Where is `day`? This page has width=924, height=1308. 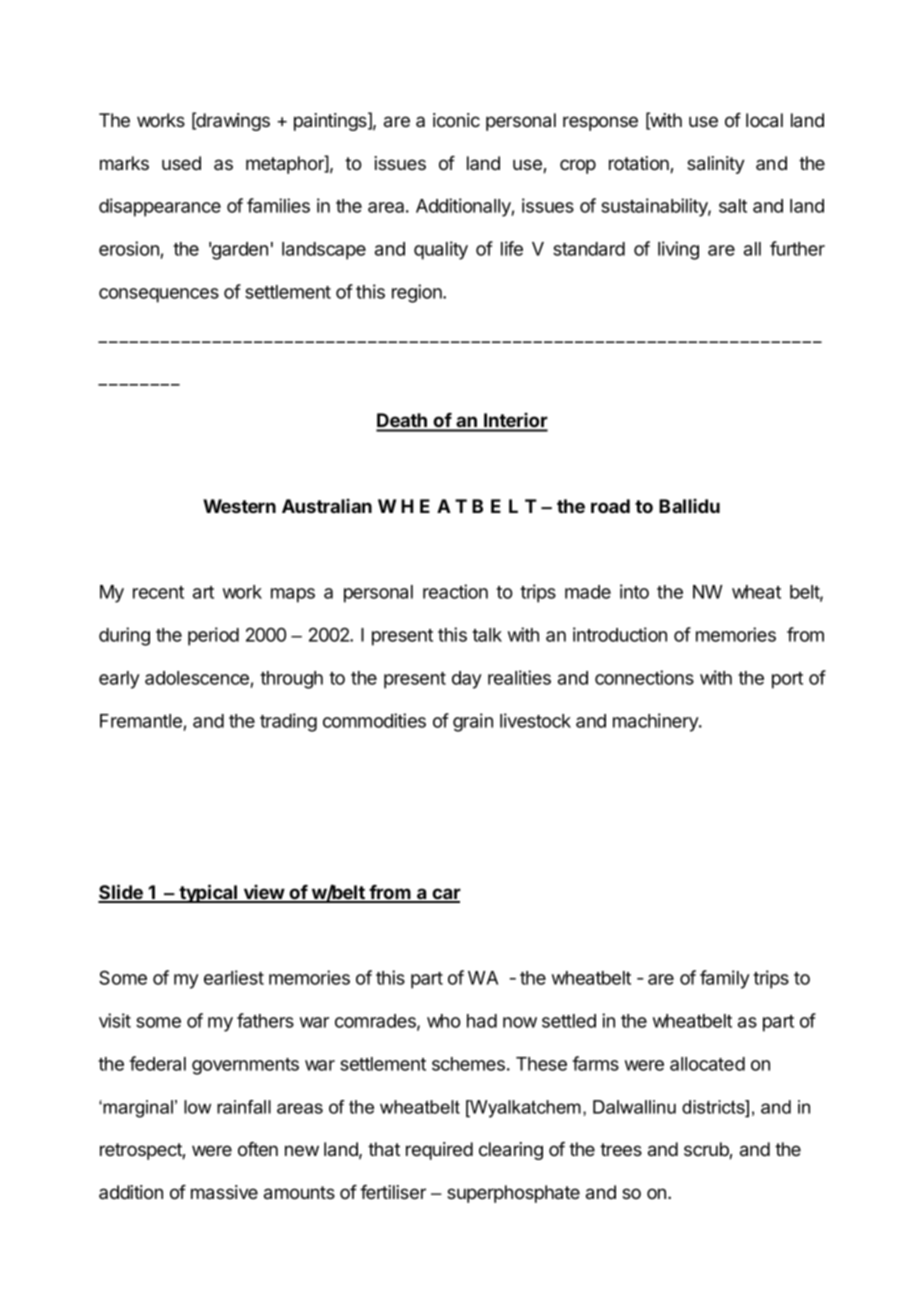 day is located at coordinates (467, 680).
